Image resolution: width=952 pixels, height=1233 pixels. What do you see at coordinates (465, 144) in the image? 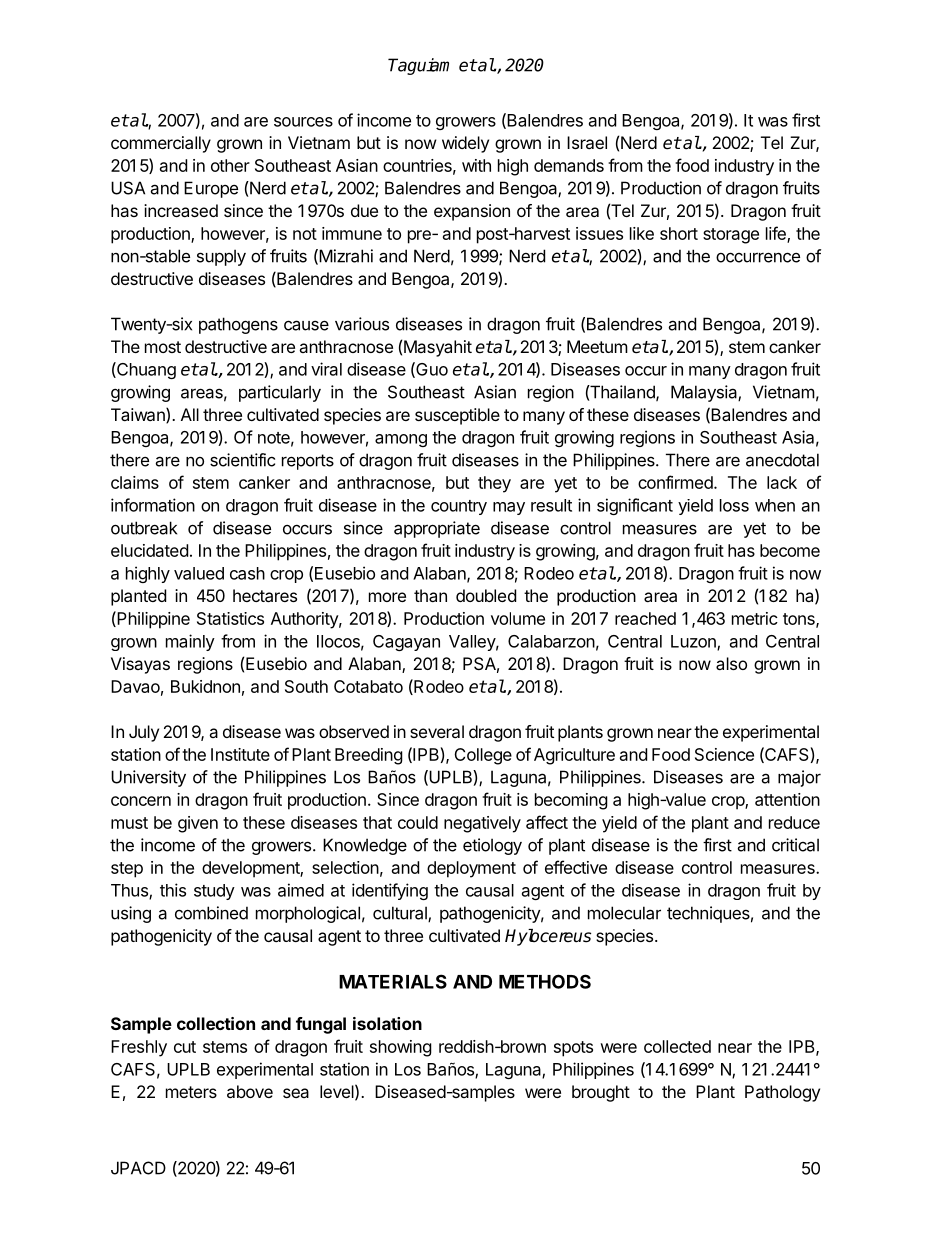
I see `widely` at bounding box center [465, 144].
